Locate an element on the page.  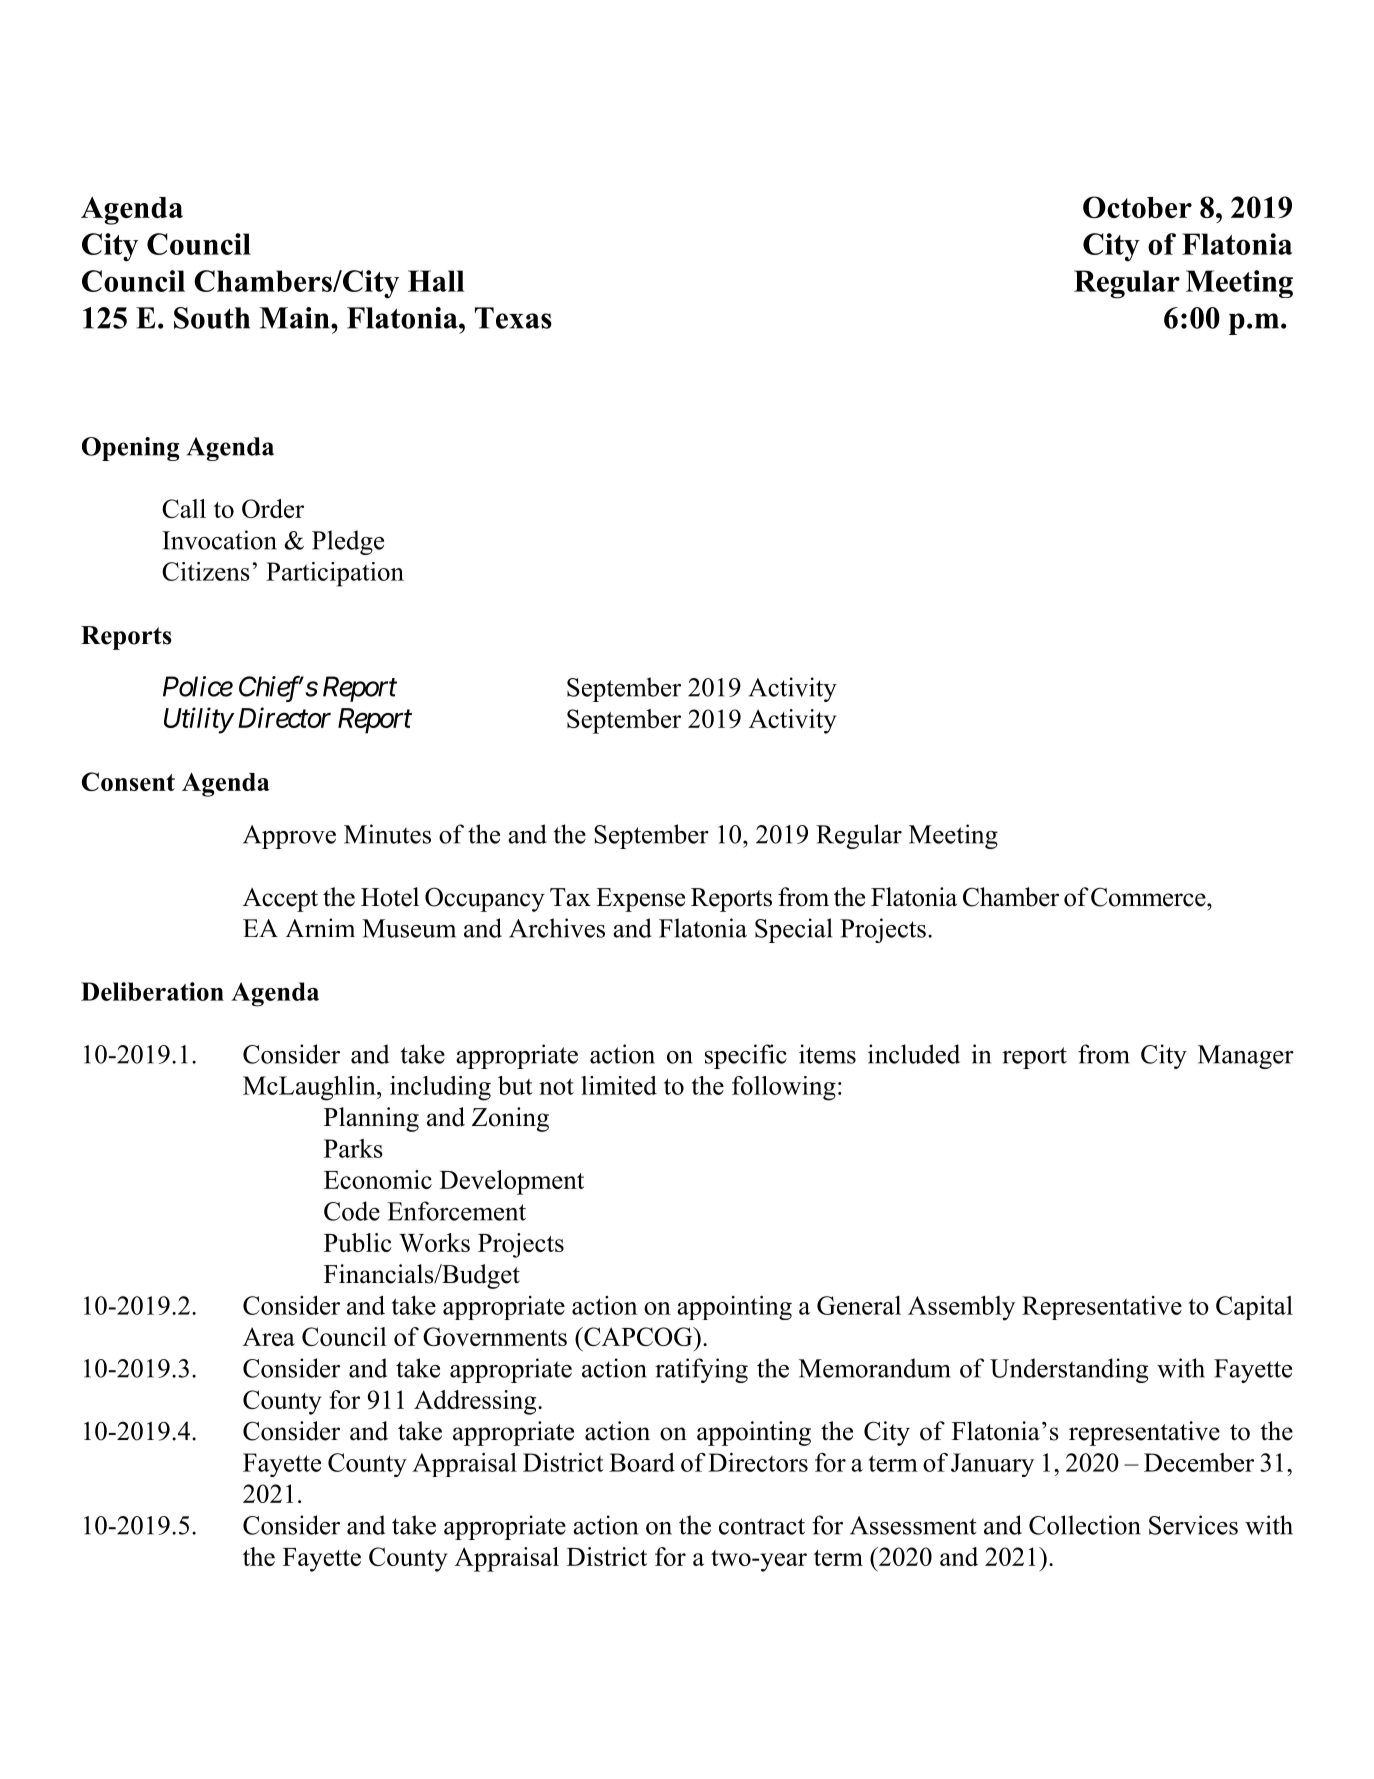
Participation is located at coordinates (335, 574).
